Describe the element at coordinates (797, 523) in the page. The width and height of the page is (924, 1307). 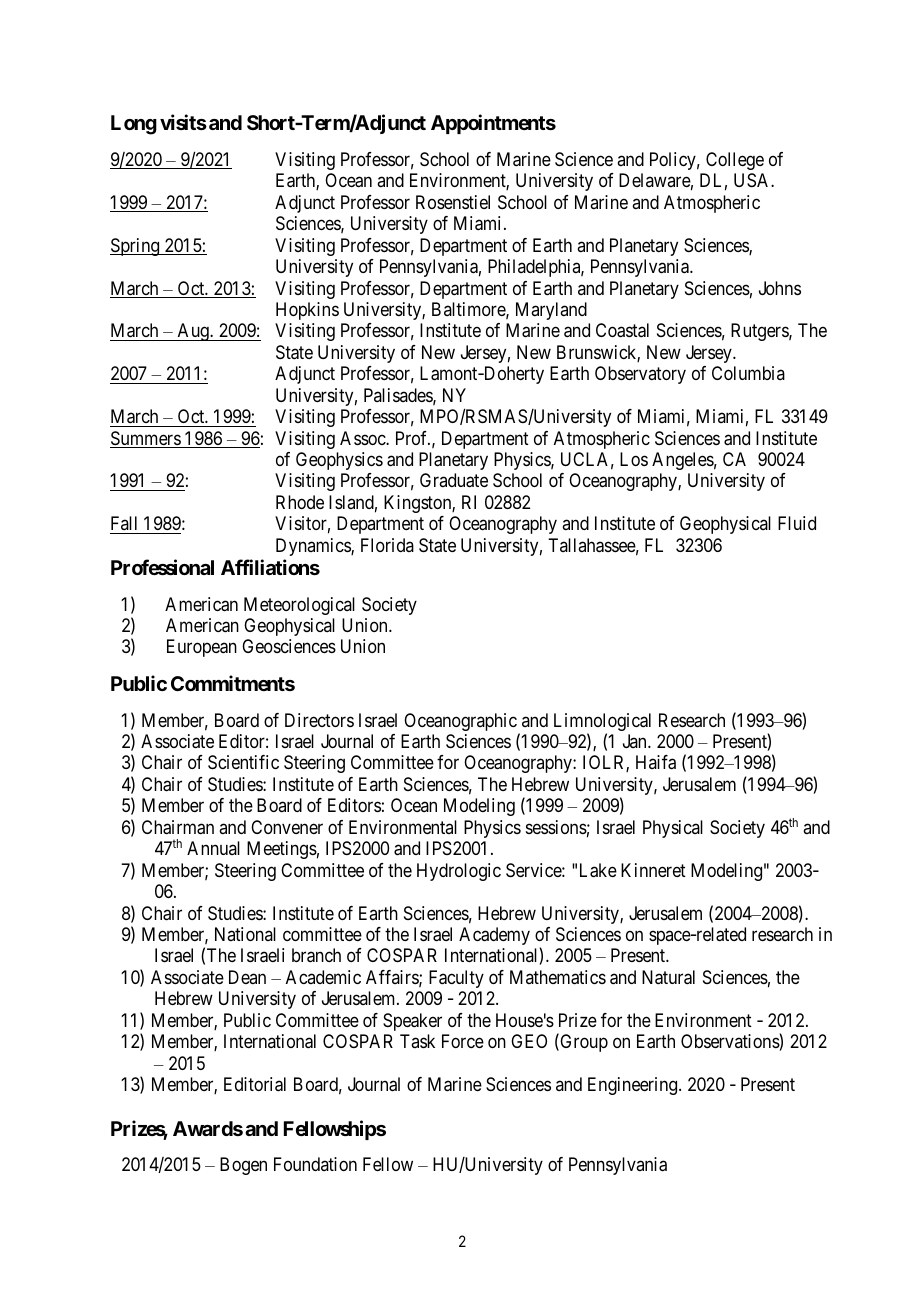
I see `Fluid` at that location.
